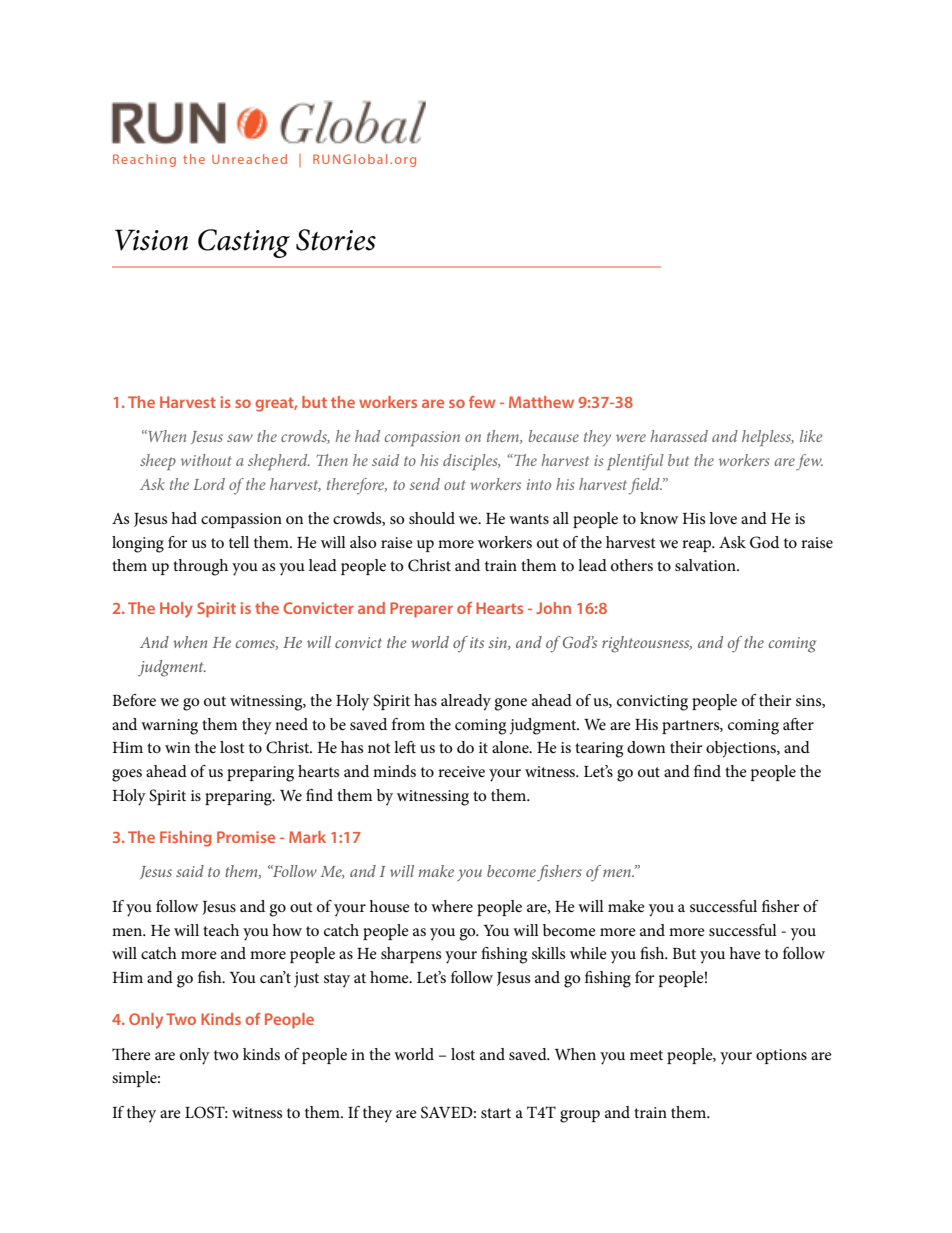 The image size is (952, 1233). What do you see at coordinates (496, 1113) in the screenshot?
I see `start` at bounding box center [496, 1113].
